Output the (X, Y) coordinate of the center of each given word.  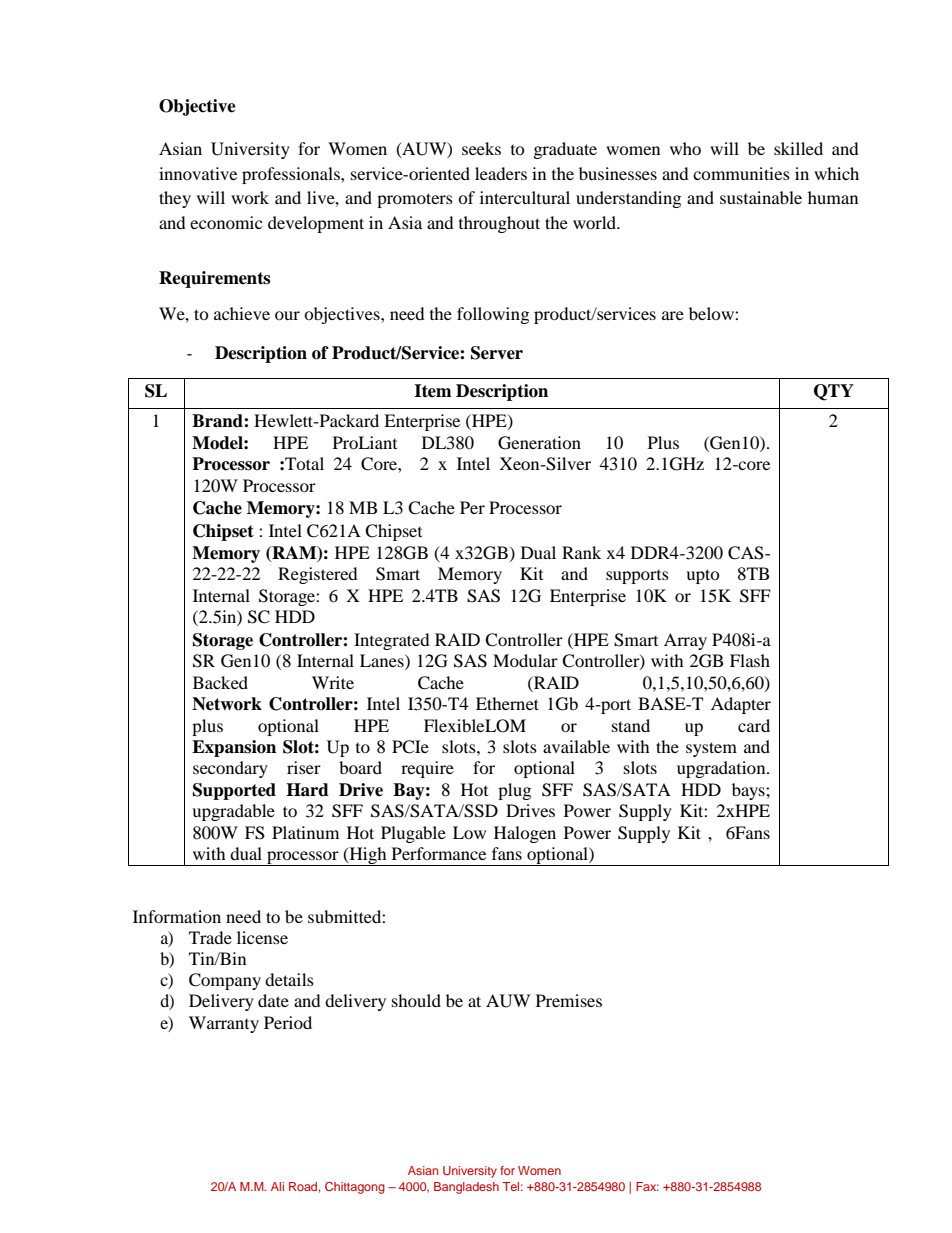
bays (749, 791)
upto (703, 576)
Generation (539, 443)
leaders (501, 173)
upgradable (233, 812)
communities (741, 173)
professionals (292, 175)
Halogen (525, 834)
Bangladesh (466, 1188)
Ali (277, 1186)
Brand (218, 421)
